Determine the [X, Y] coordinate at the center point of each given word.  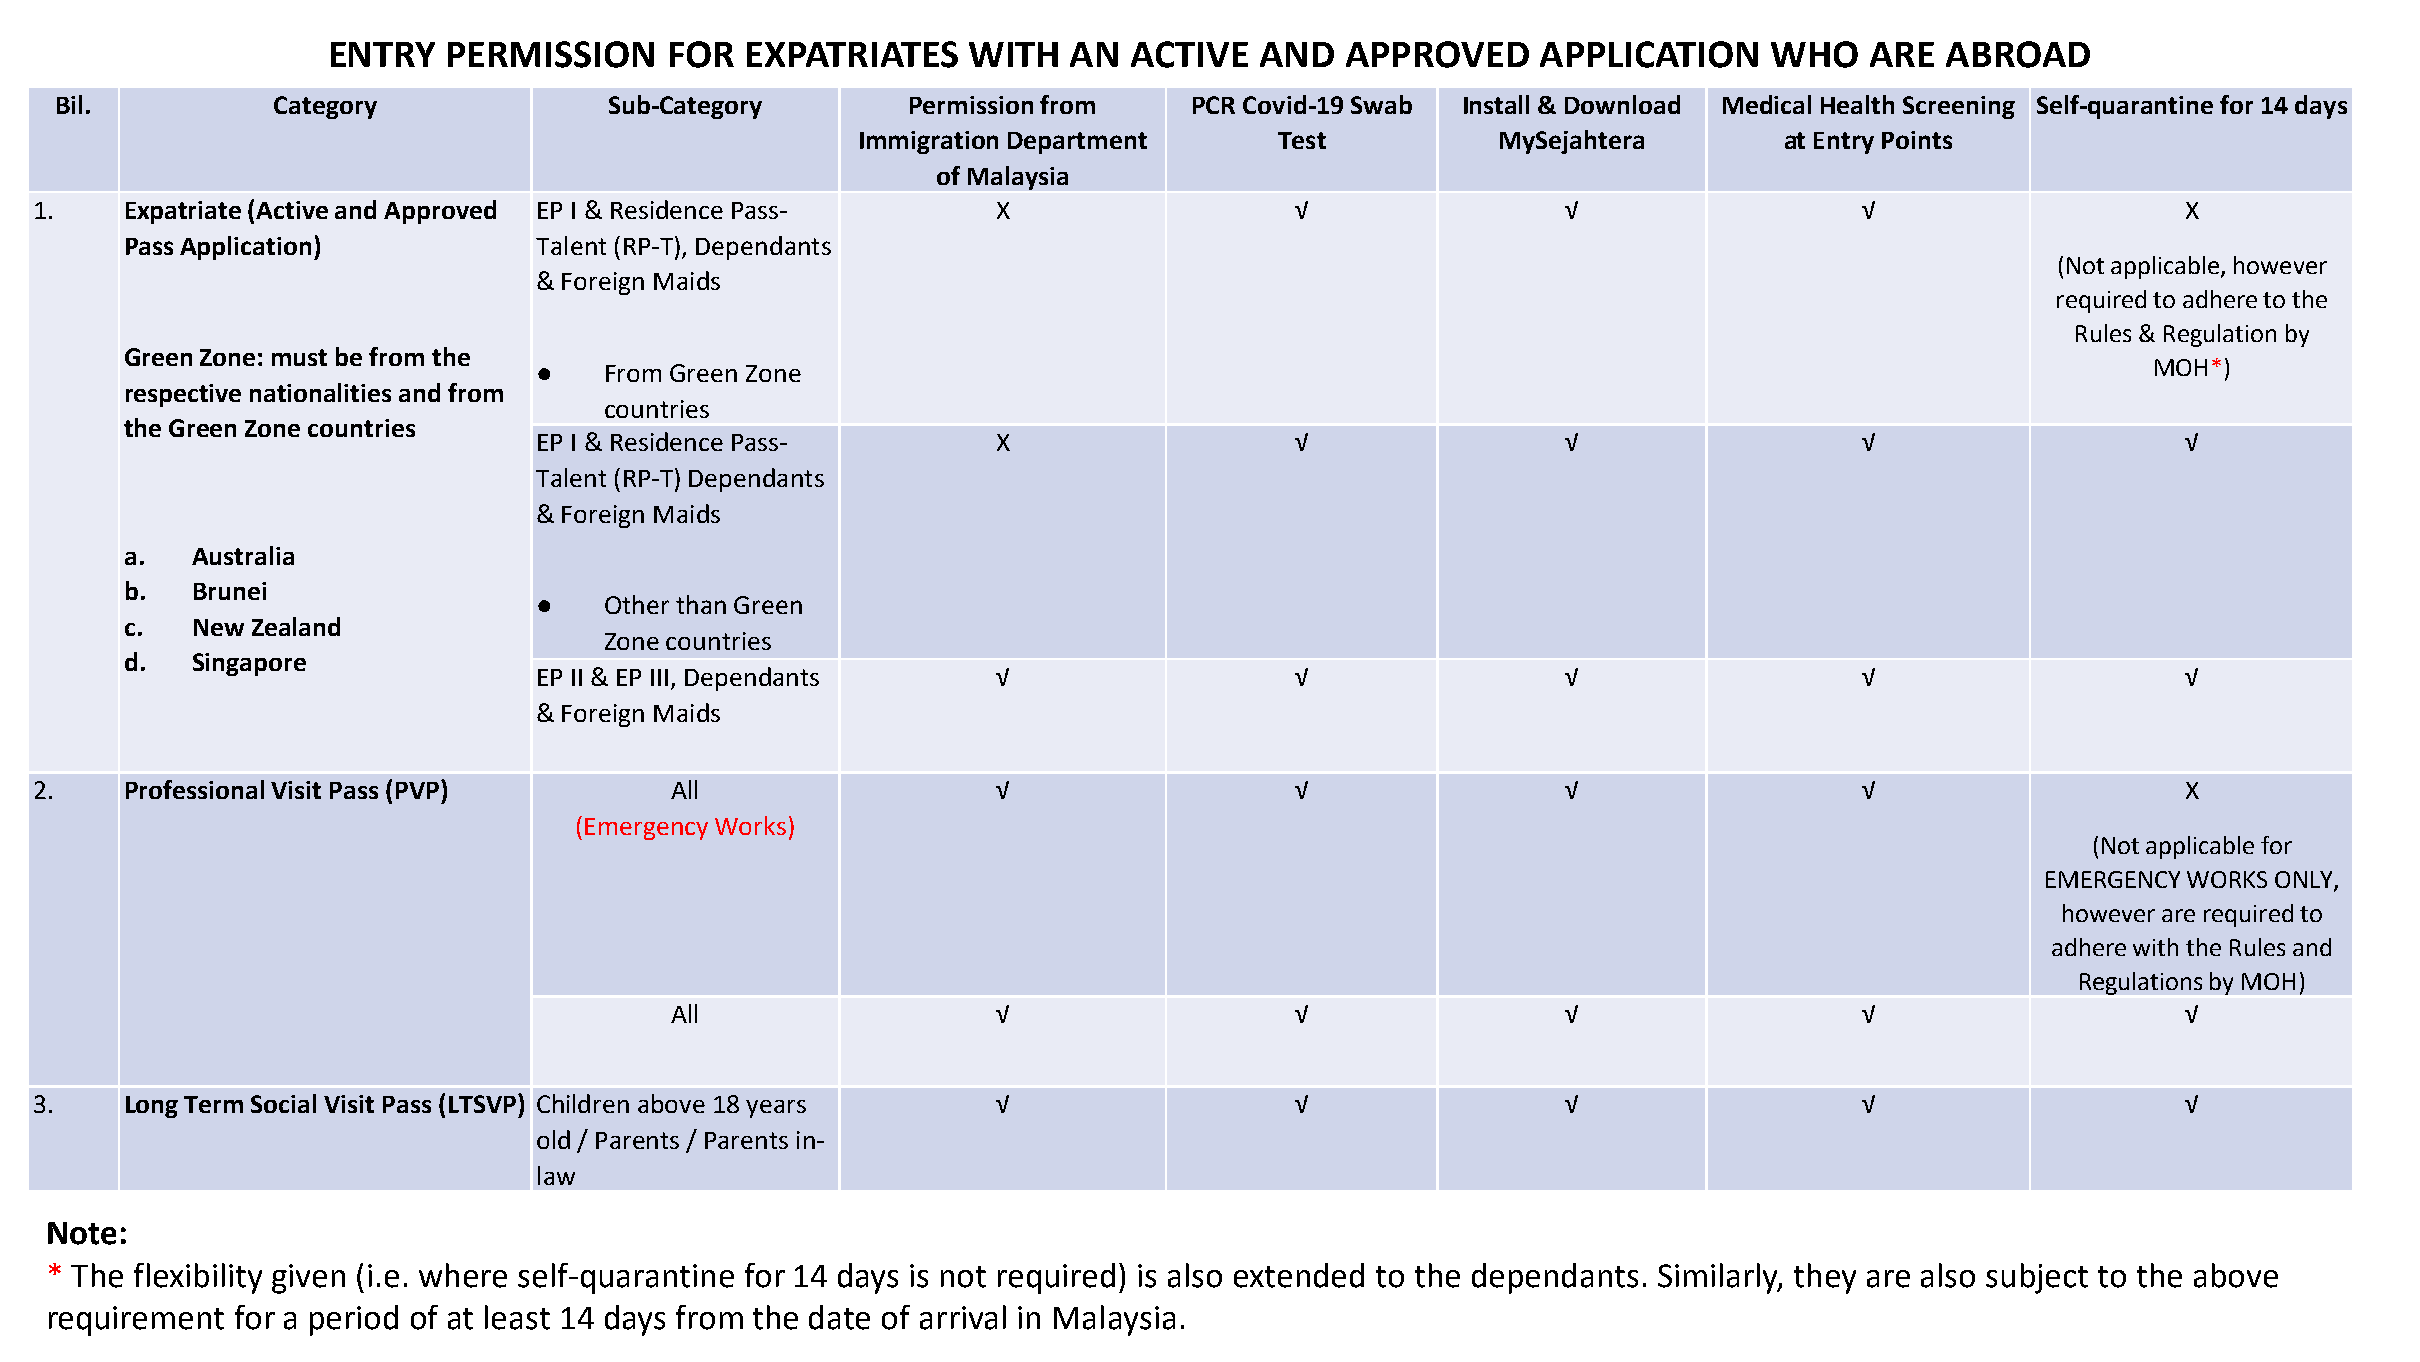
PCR [1214, 105]
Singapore [249, 664]
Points [1917, 140]
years [776, 1109]
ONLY [2305, 880]
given [308, 1279]
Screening [1959, 107]
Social [283, 1103]
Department [1077, 143]
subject [2037, 1278]
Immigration [929, 142]
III [659, 677]
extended [1299, 1275]
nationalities [320, 392]
